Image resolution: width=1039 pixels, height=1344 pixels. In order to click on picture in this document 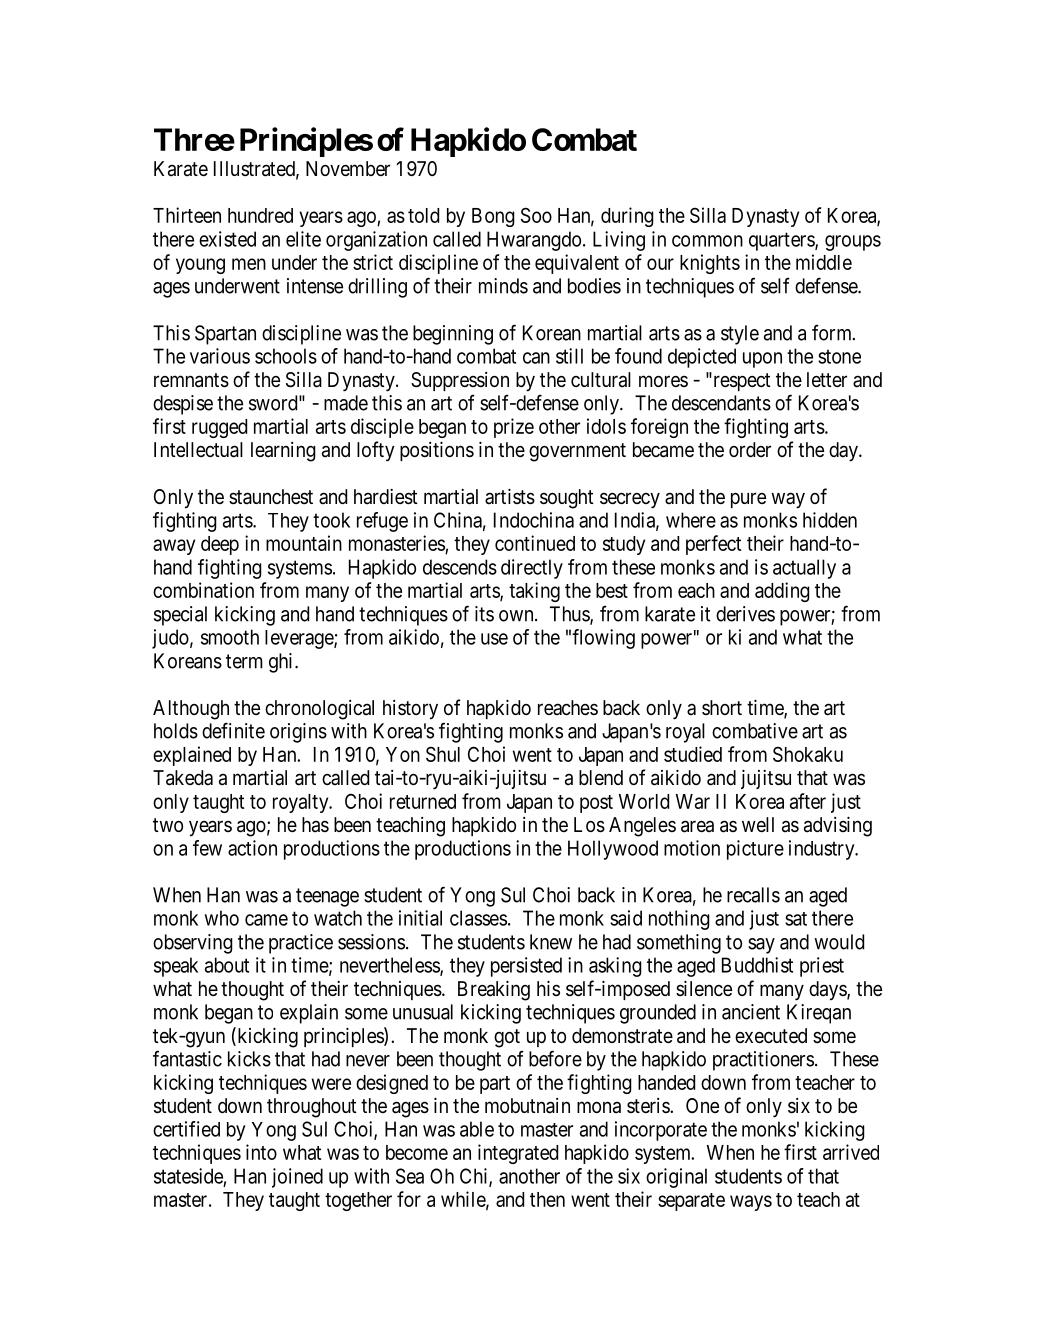, I will do `click(755, 850)`.
